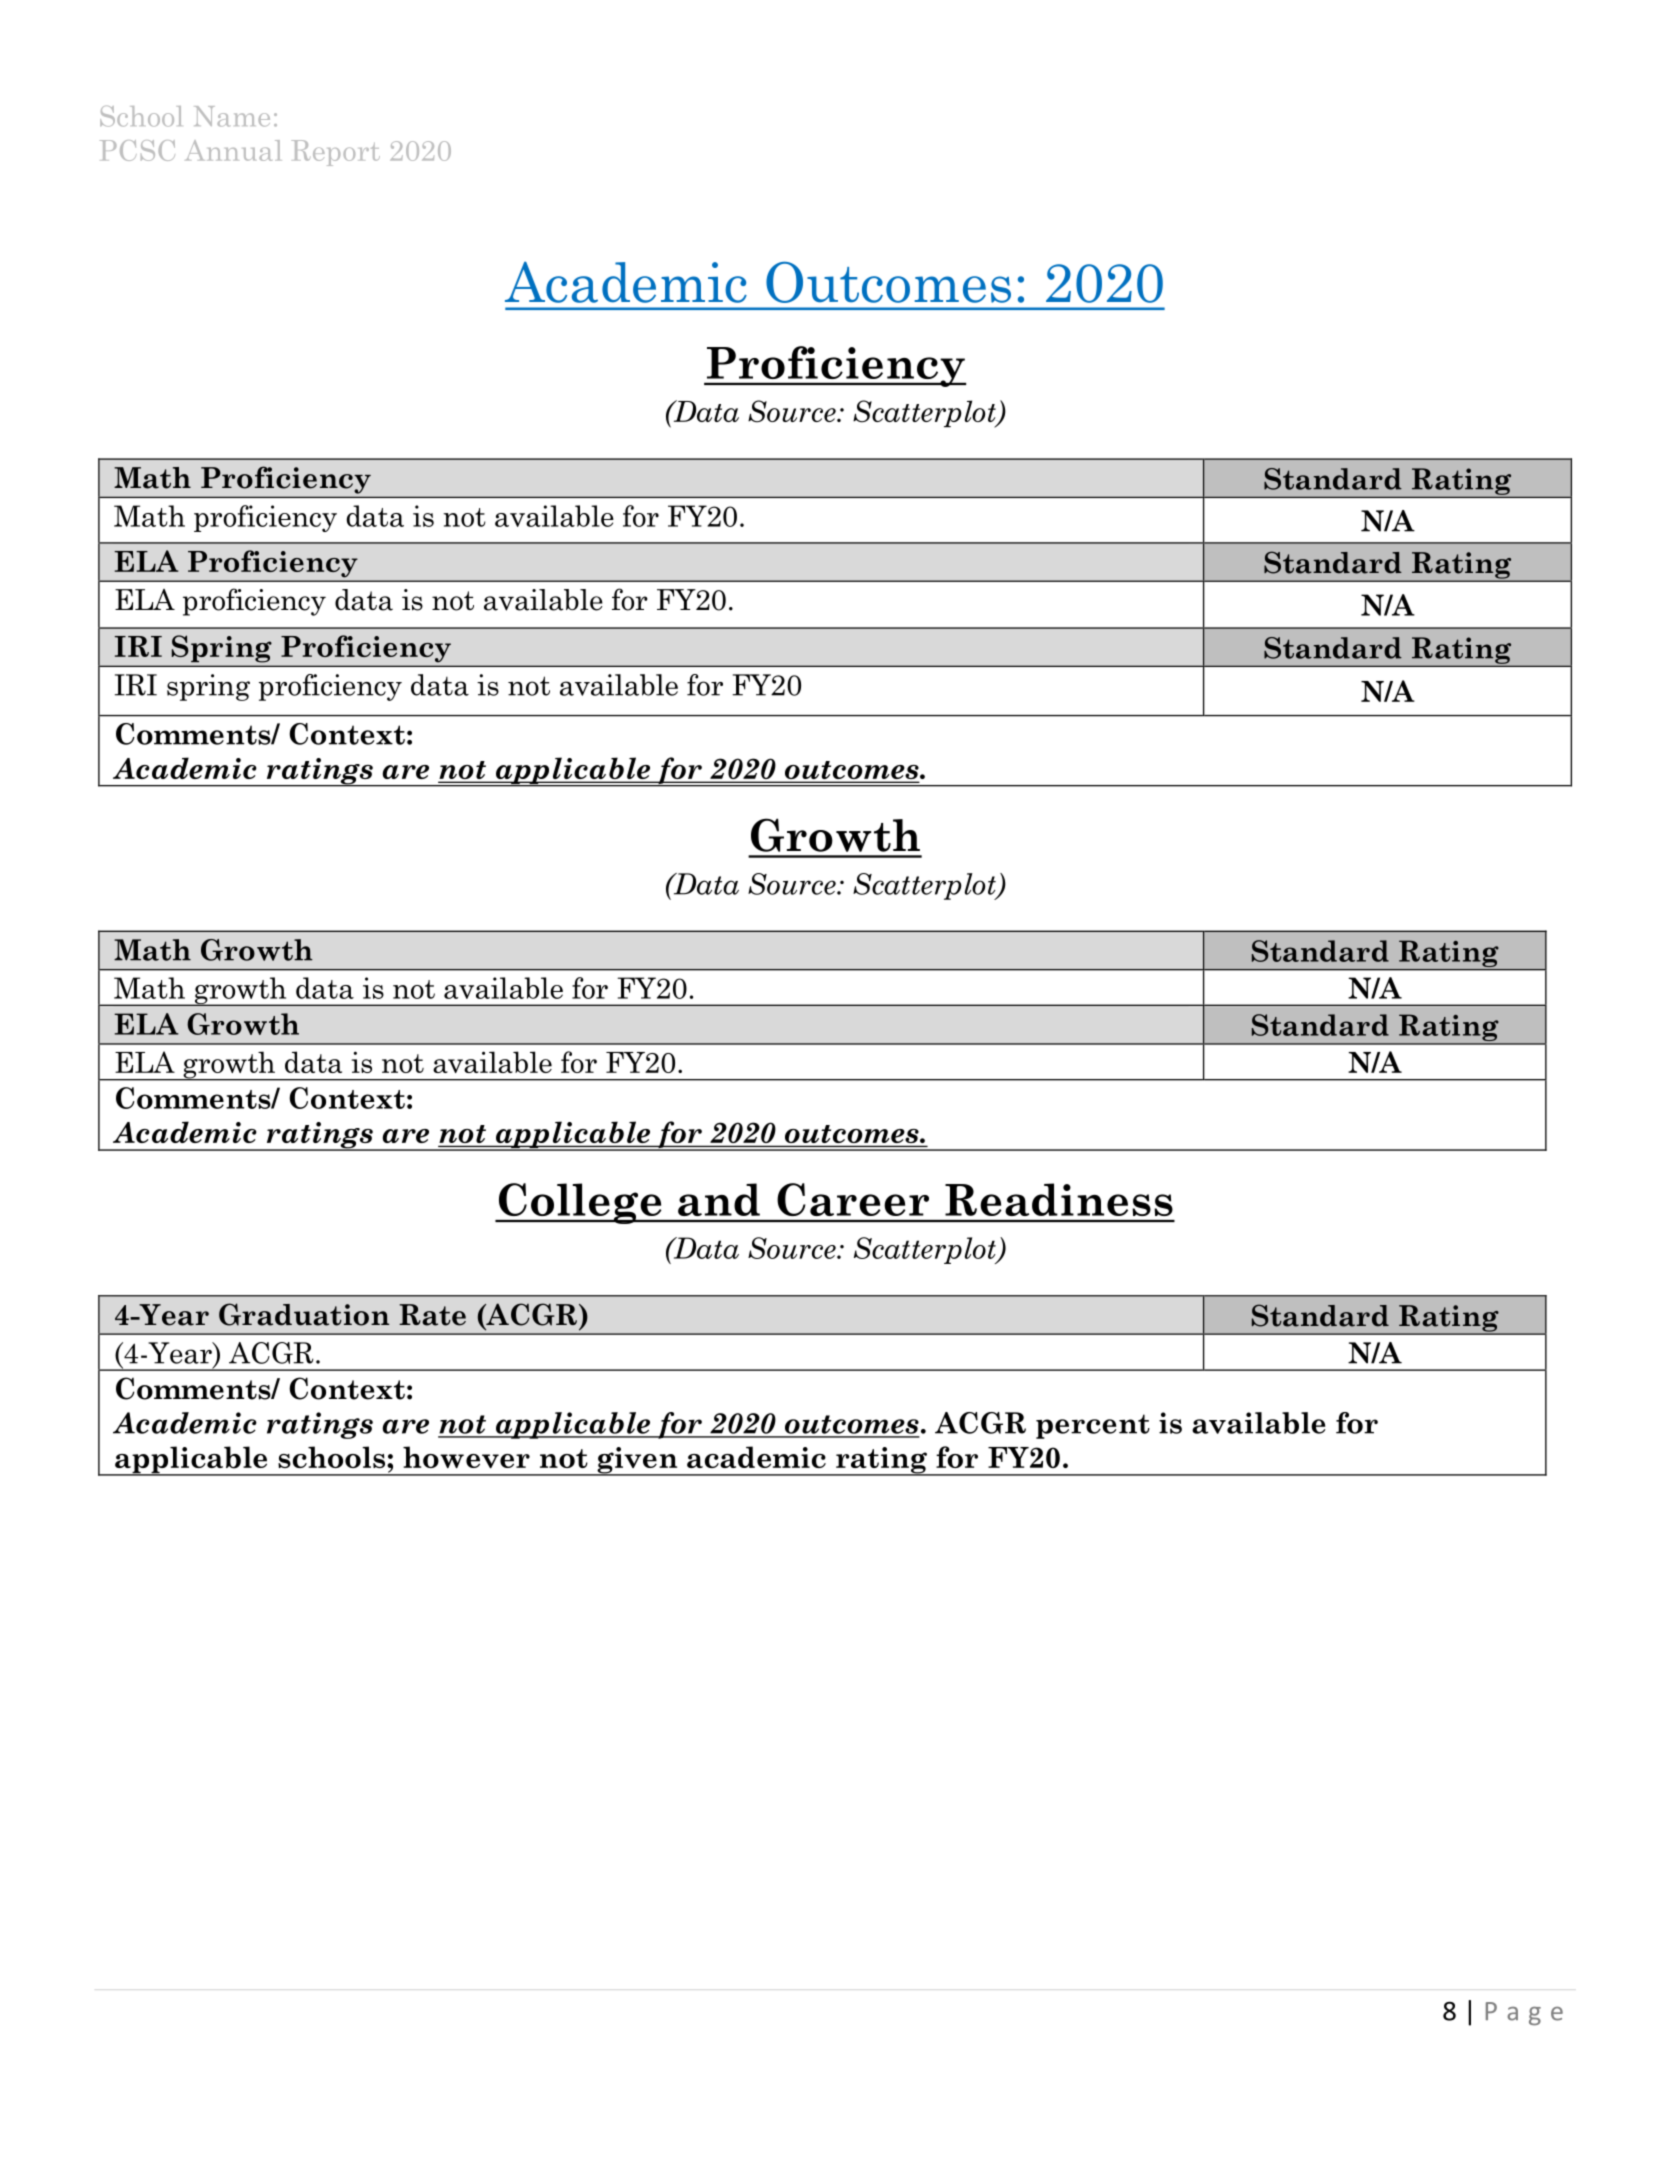  Describe the element at coordinates (853, 1199) in the document. I see `Career` at that location.
